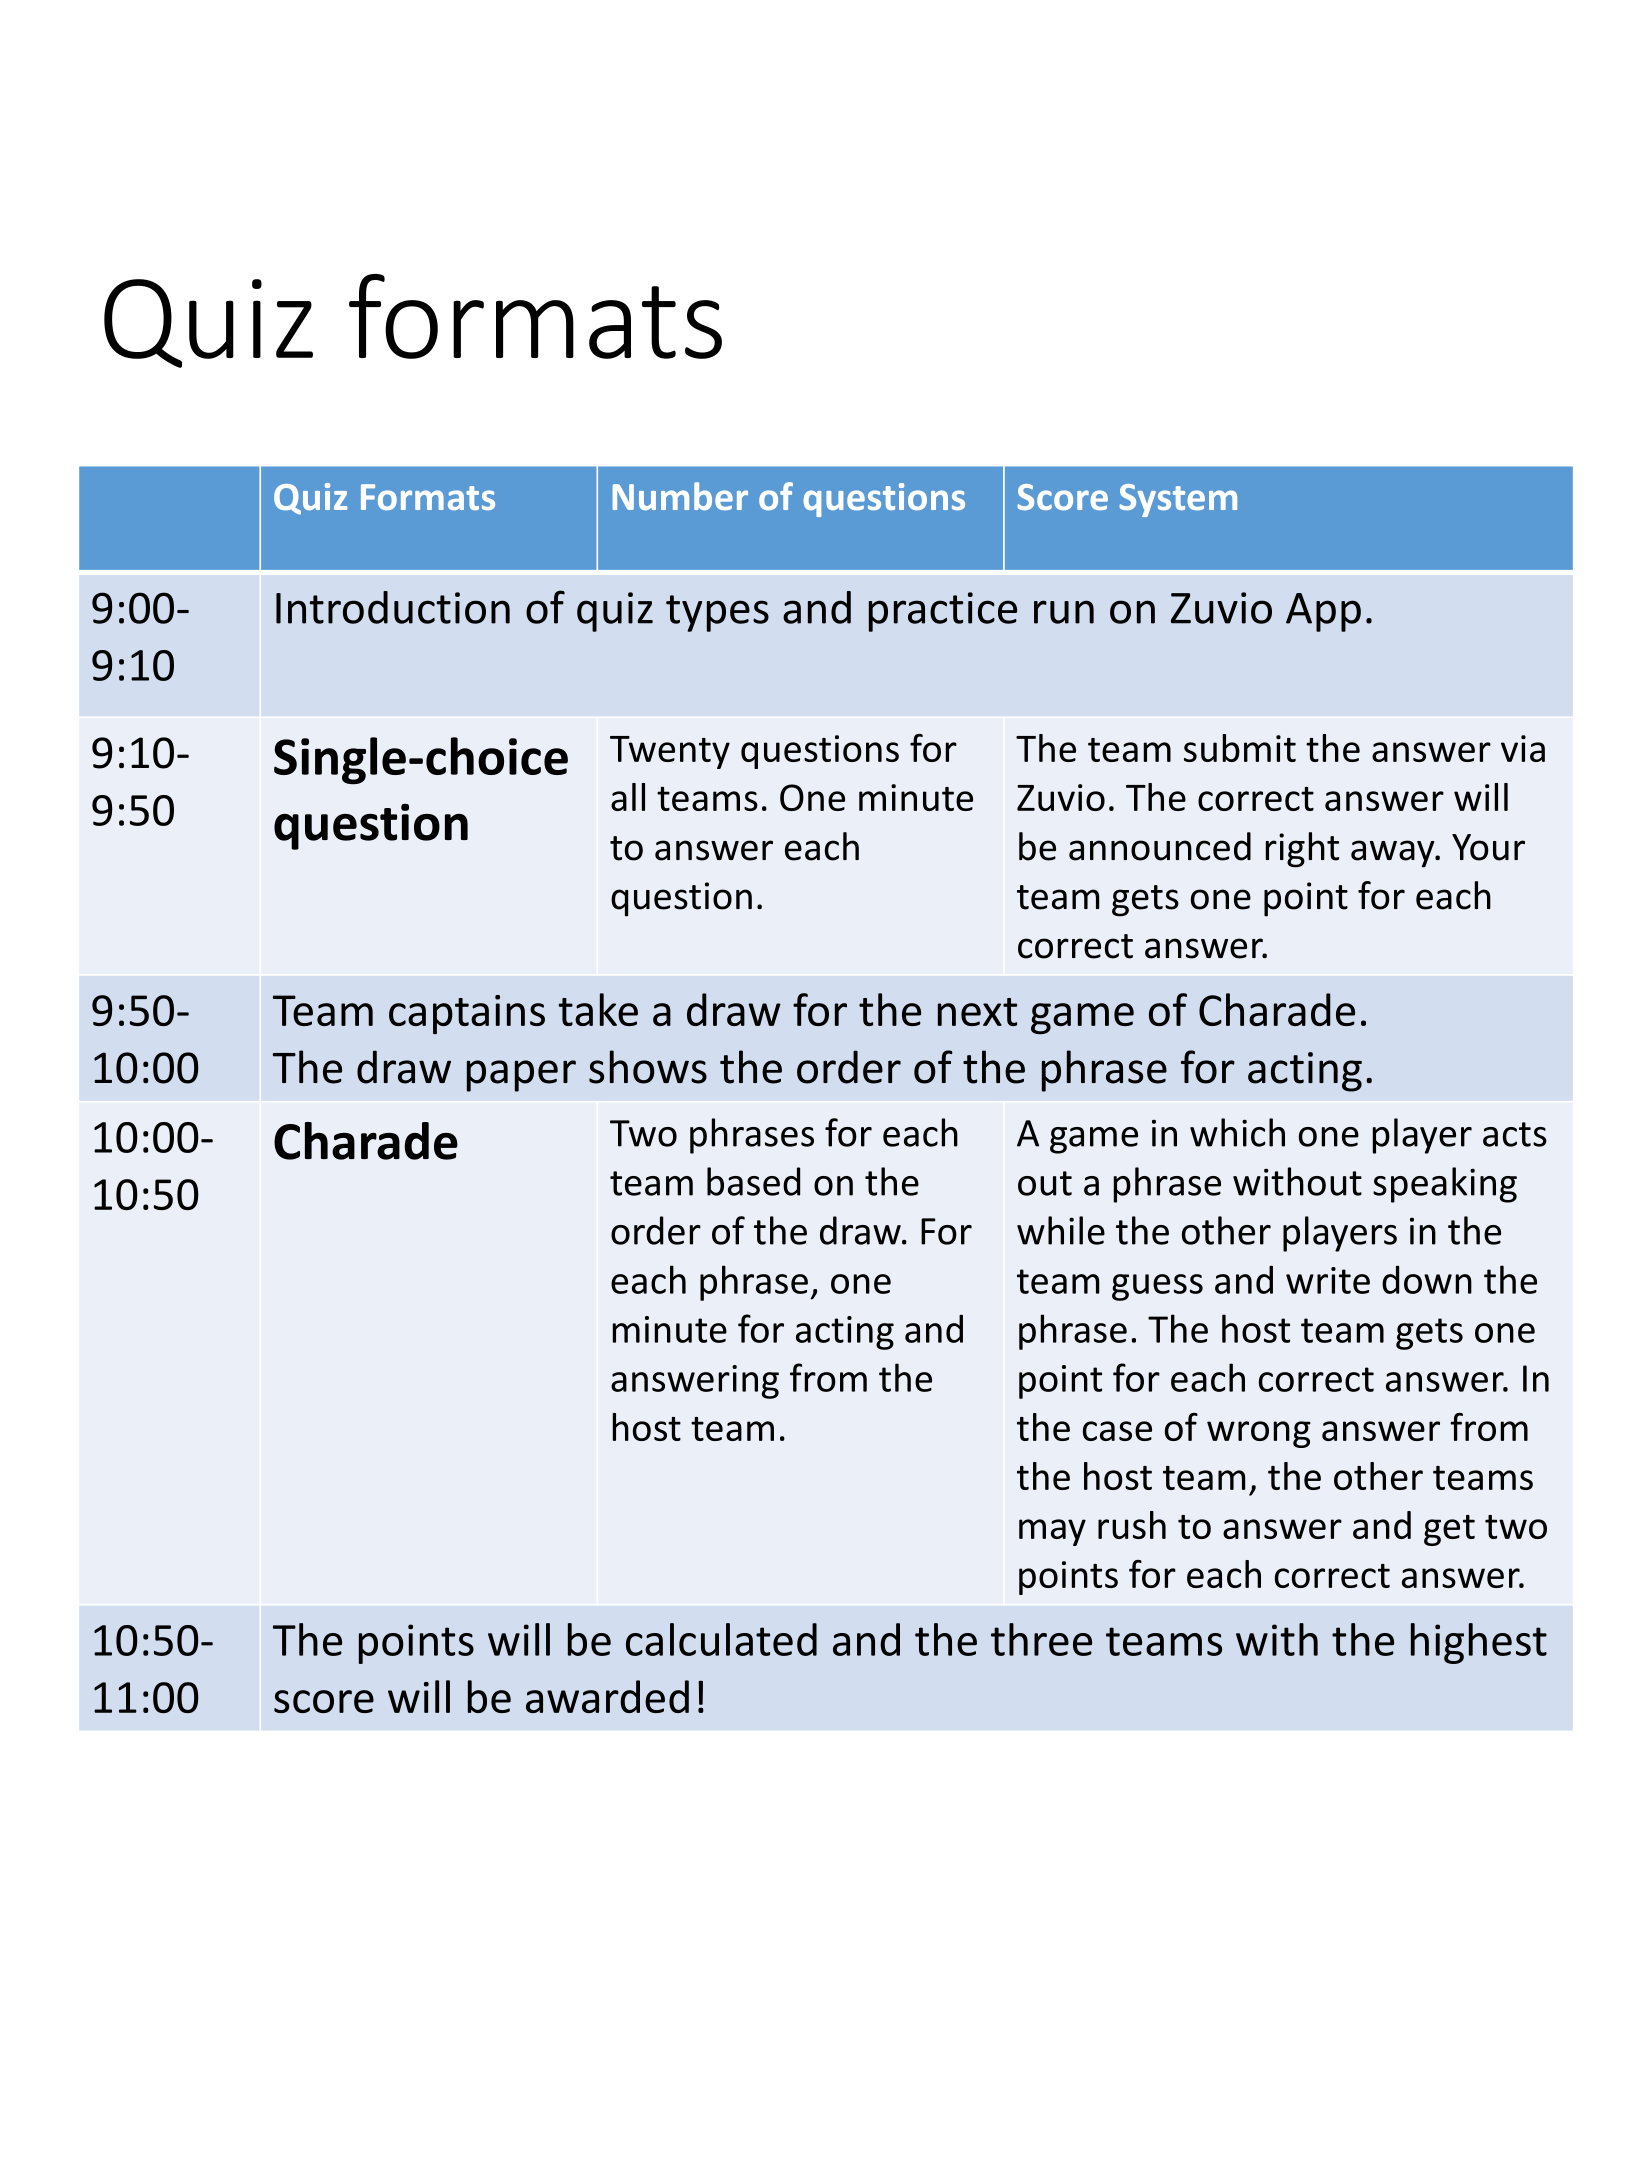 The image size is (1635, 2181). I want to click on three, so click(1041, 1639).
